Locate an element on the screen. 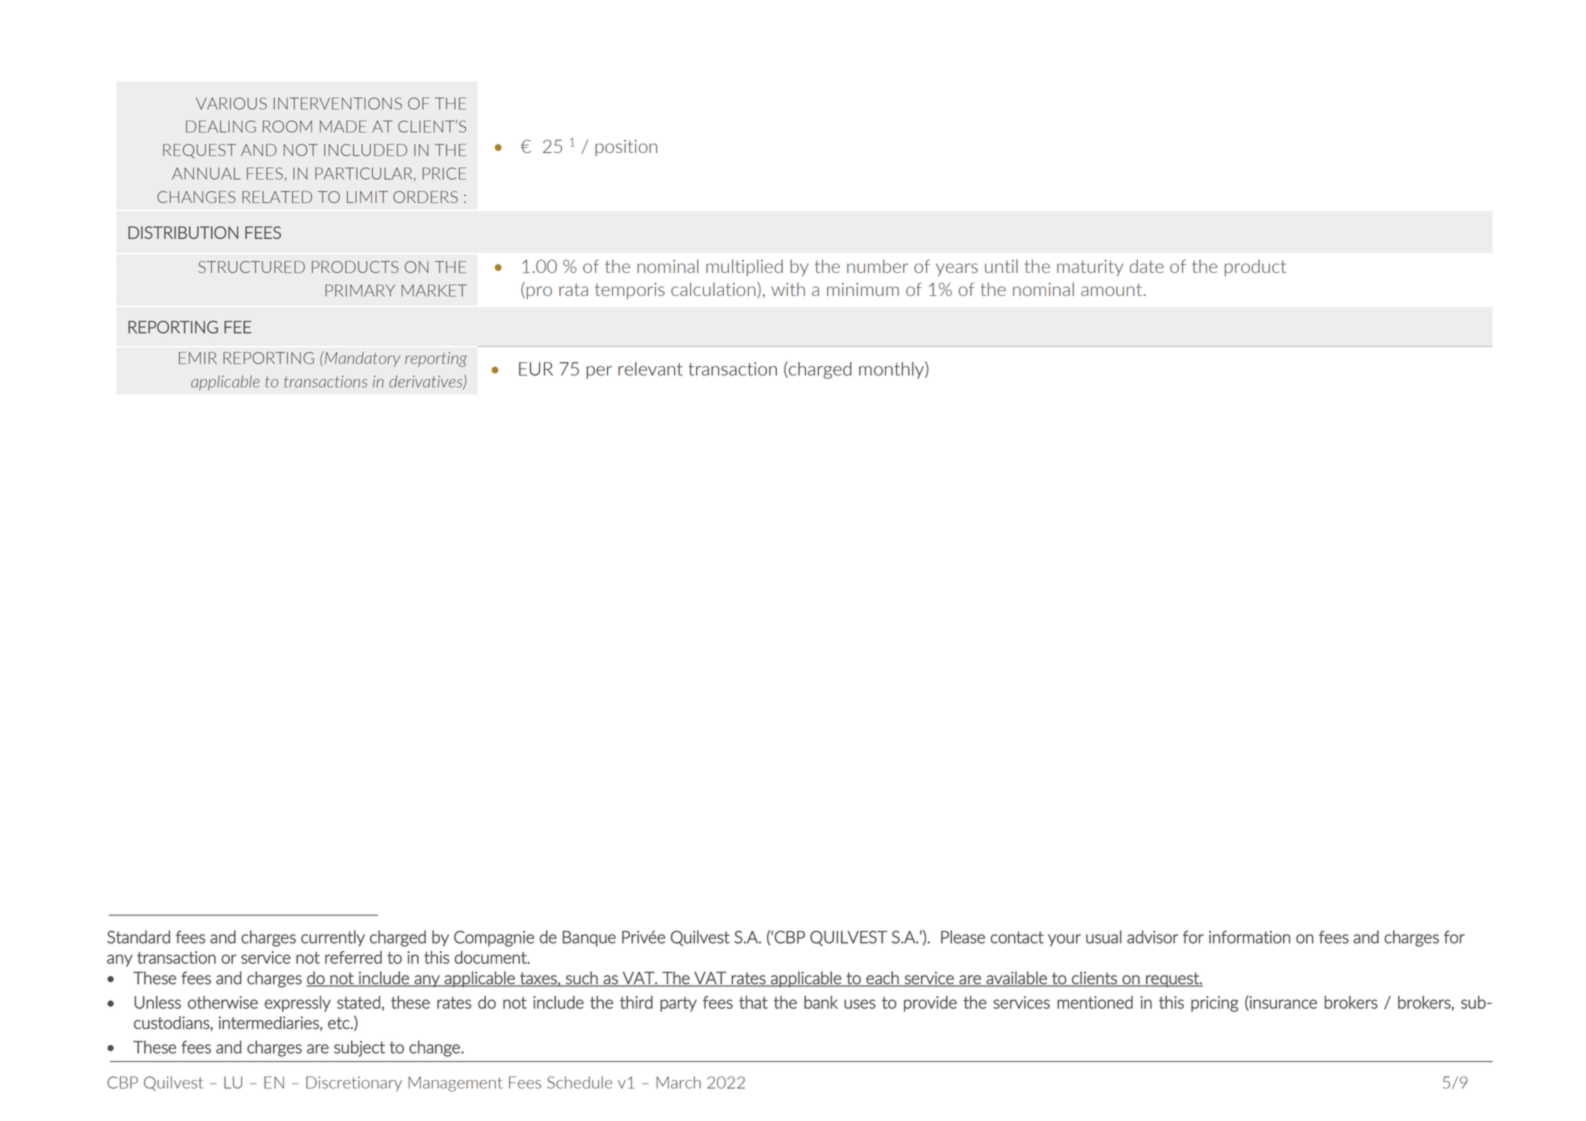 The image size is (1586, 1121). Mandatory is located at coordinates (361, 359).
